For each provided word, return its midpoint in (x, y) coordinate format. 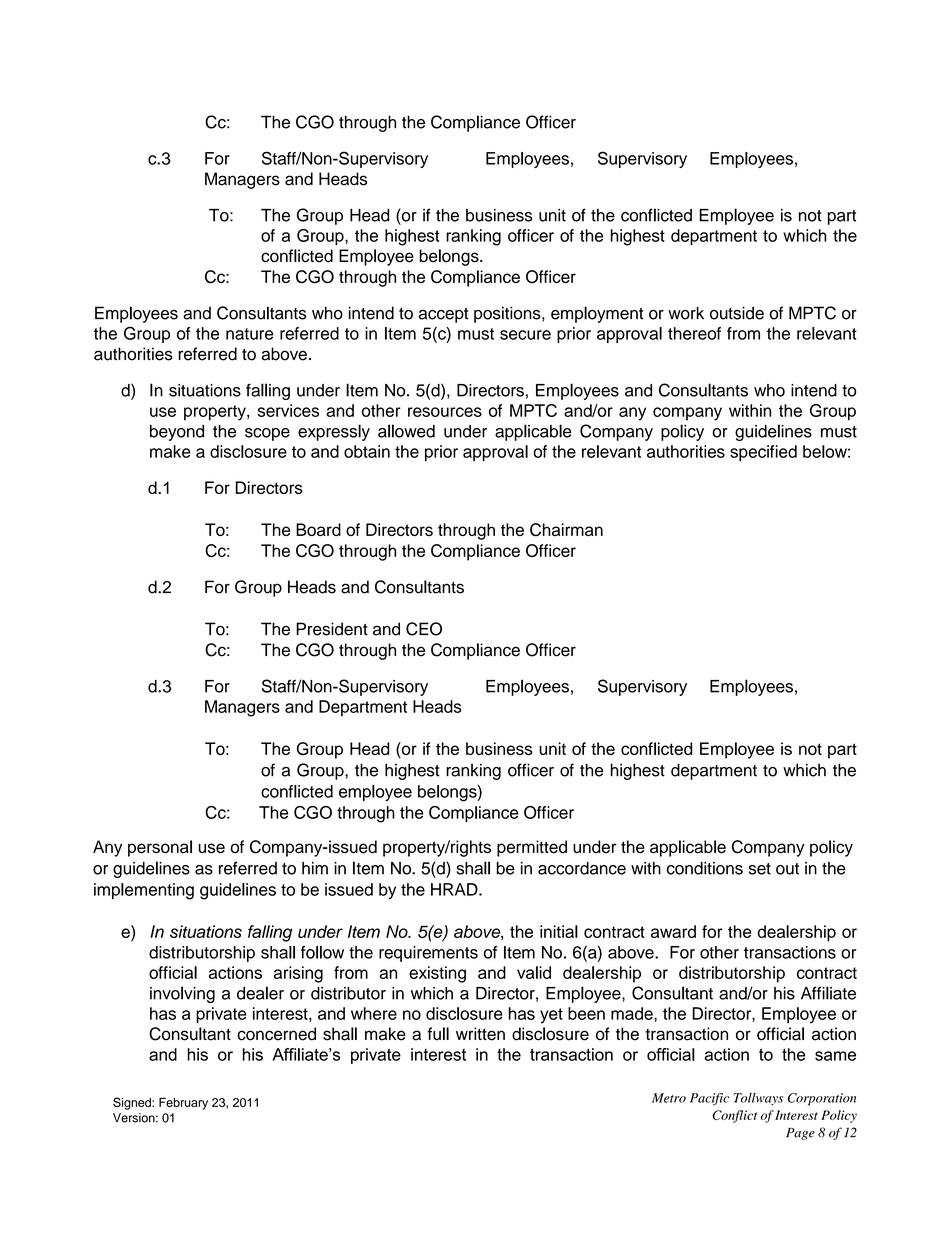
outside (737, 313)
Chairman (566, 530)
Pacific (709, 1099)
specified (763, 453)
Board (318, 529)
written (480, 1034)
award (673, 931)
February (183, 1103)
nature (250, 334)
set (760, 869)
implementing (144, 891)
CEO (424, 629)
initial (559, 931)
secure (525, 335)
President (332, 629)
